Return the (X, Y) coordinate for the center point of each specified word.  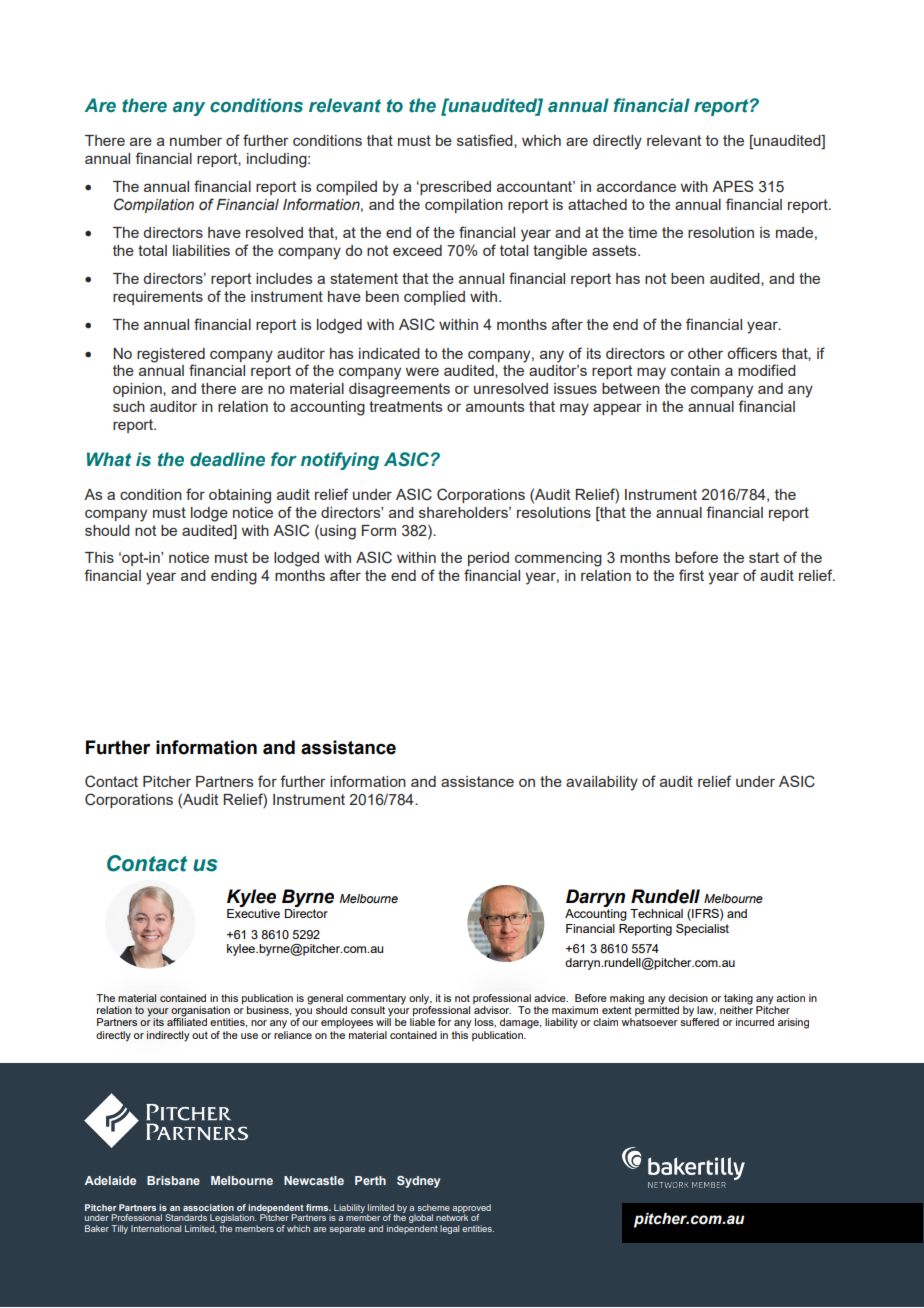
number (196, 140)
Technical (656, 913)
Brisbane (173, 1180)
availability (602, 783)
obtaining (240, 496)
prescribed (454, 188)
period (488, 559)
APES (733, 186)
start (764, 557)
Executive (253, 913)
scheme (433, 1207)
